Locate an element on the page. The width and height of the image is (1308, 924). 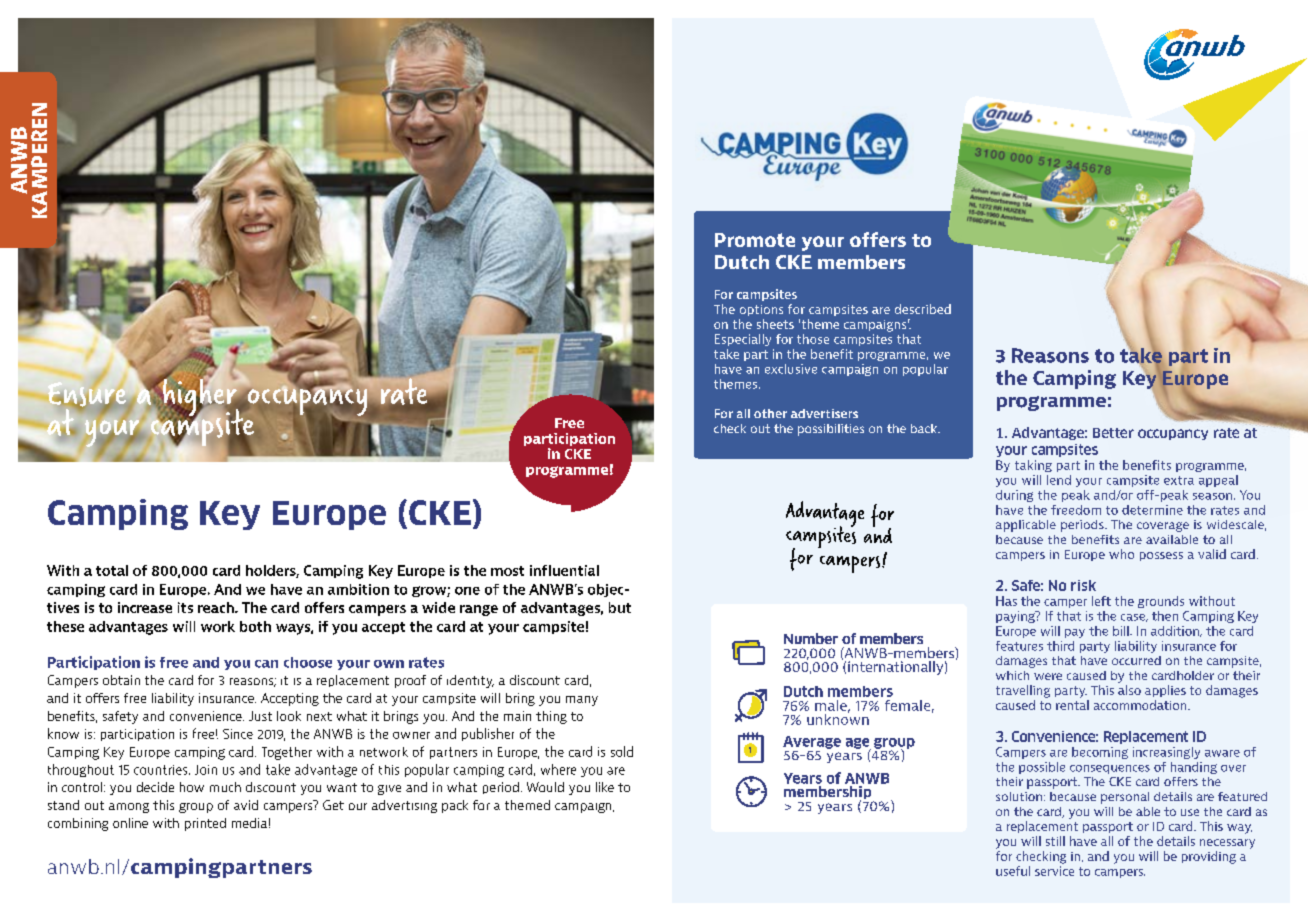
Better is located at coordinates (1113, 433).
